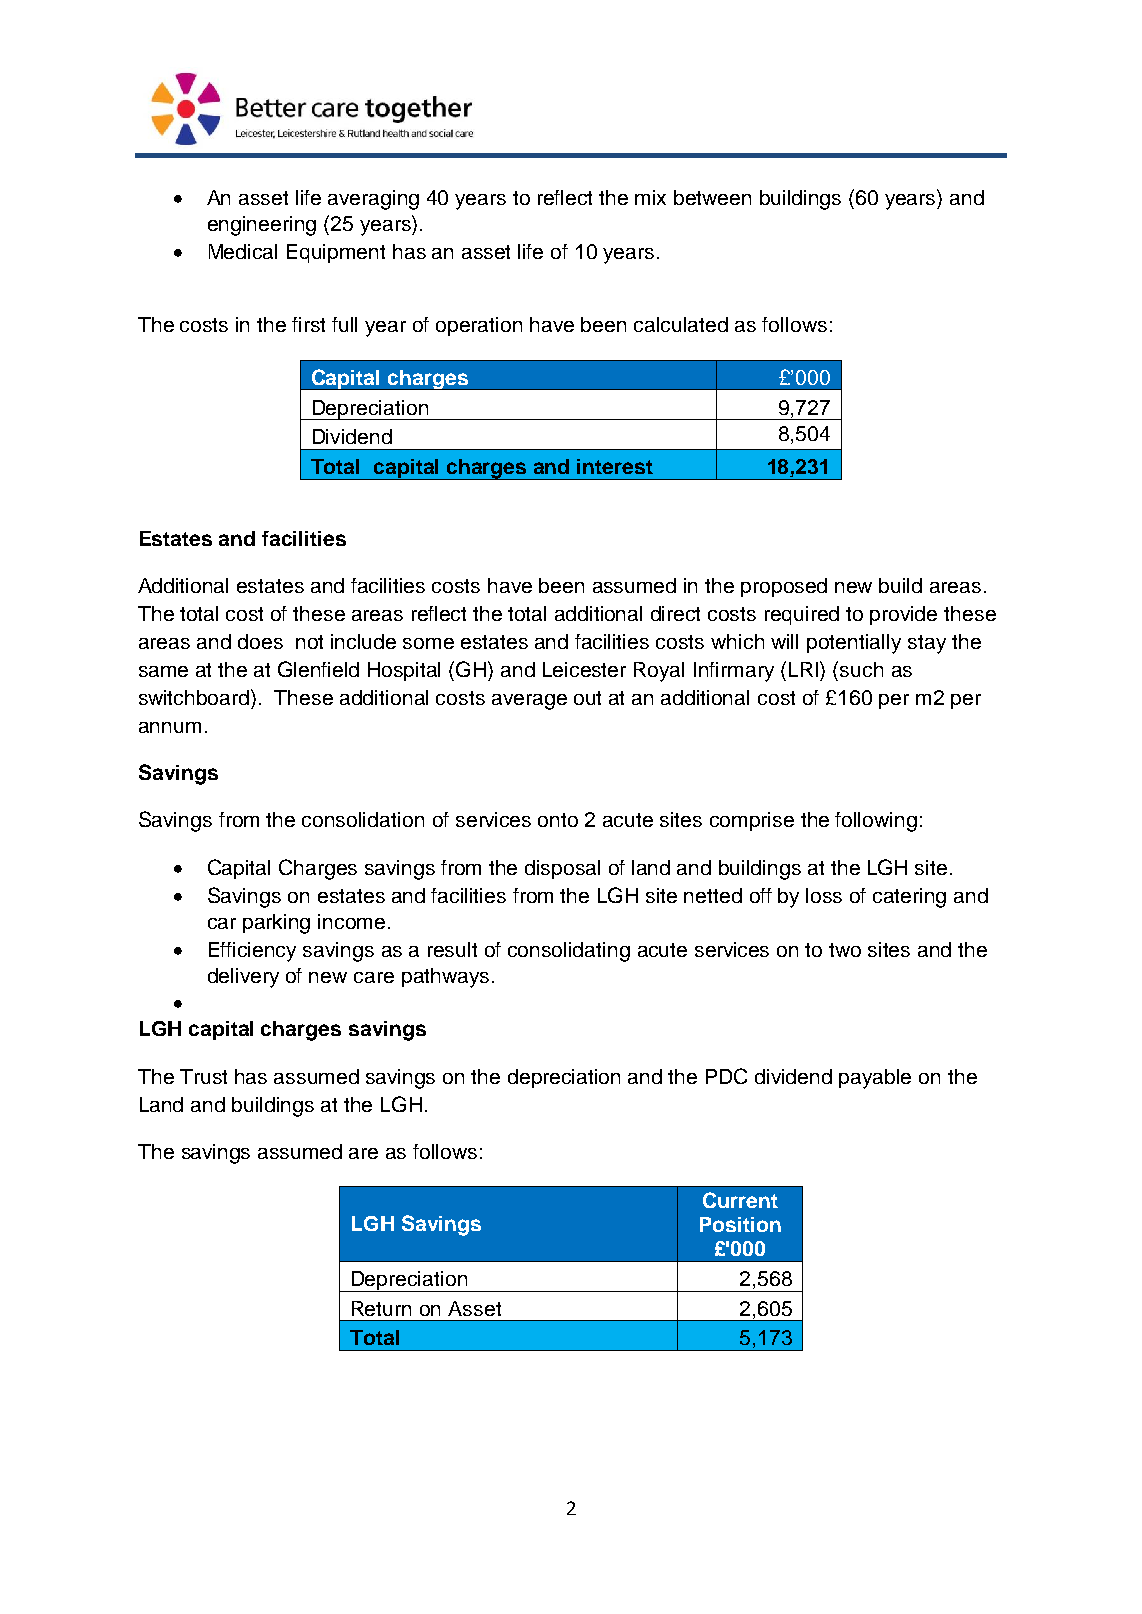  I want to click on following, so click(876, 822).
